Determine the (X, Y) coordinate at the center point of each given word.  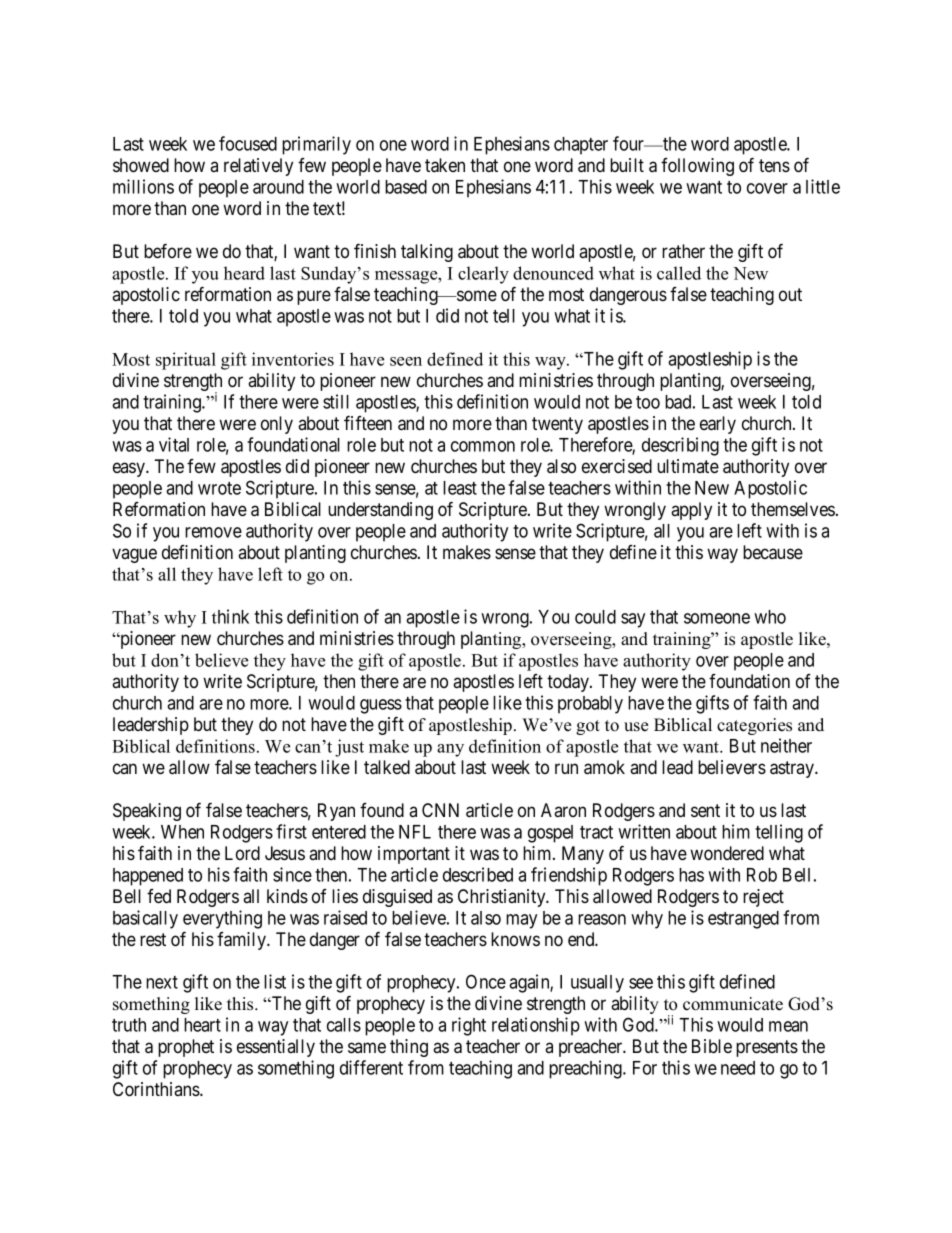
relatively (258, 167)
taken (445, 165)
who (770, 617)
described (478, 874)
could (595, 617)
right (469, 1026)
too (648, 402)
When (182, 832)
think (230, 616)
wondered (727, 853)
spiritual (186, 361)
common (483, 446)
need (738, 1068)
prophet (186, 1048)
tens (774, 165)
